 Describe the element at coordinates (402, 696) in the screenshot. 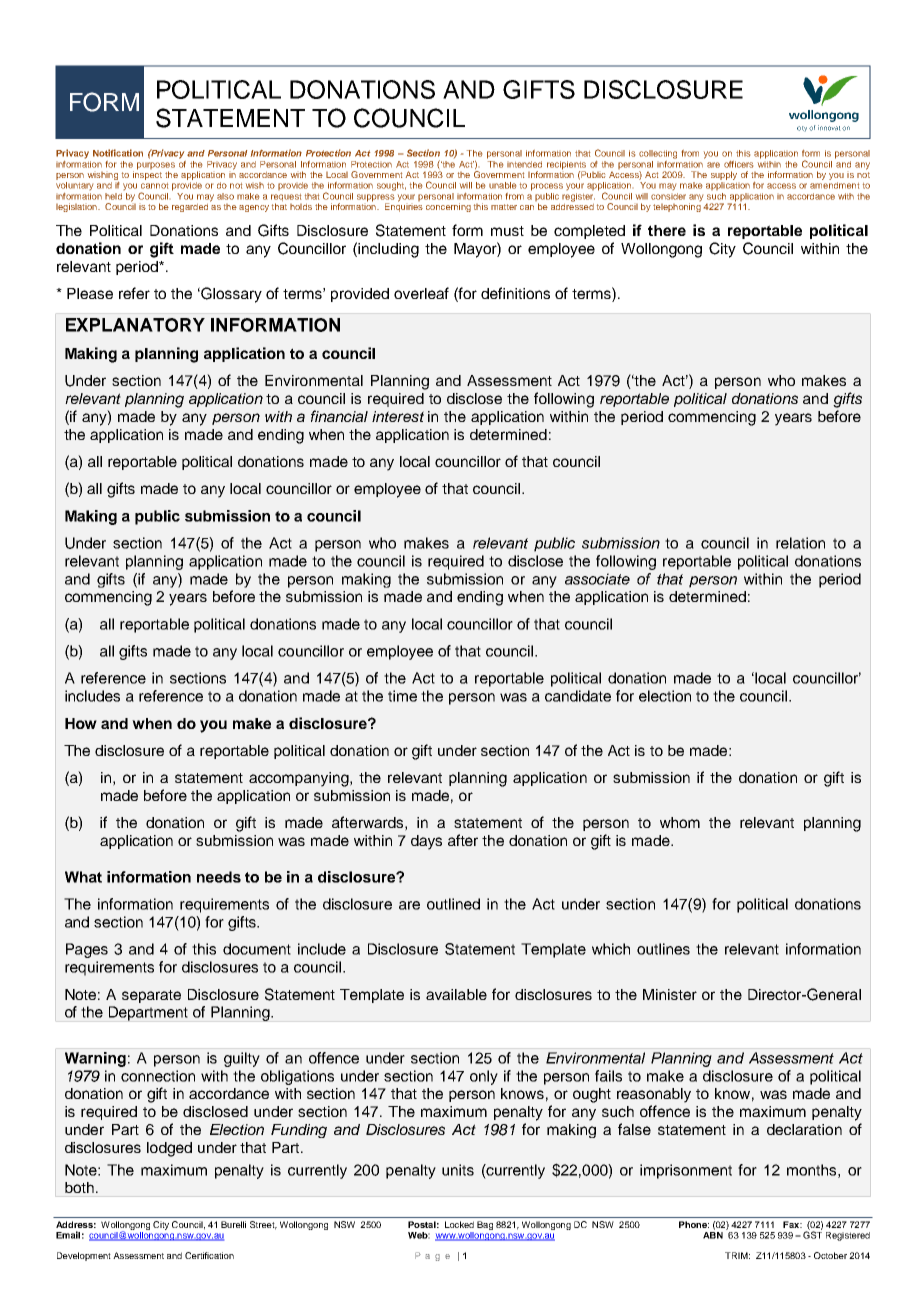

I see `time` at that location.
